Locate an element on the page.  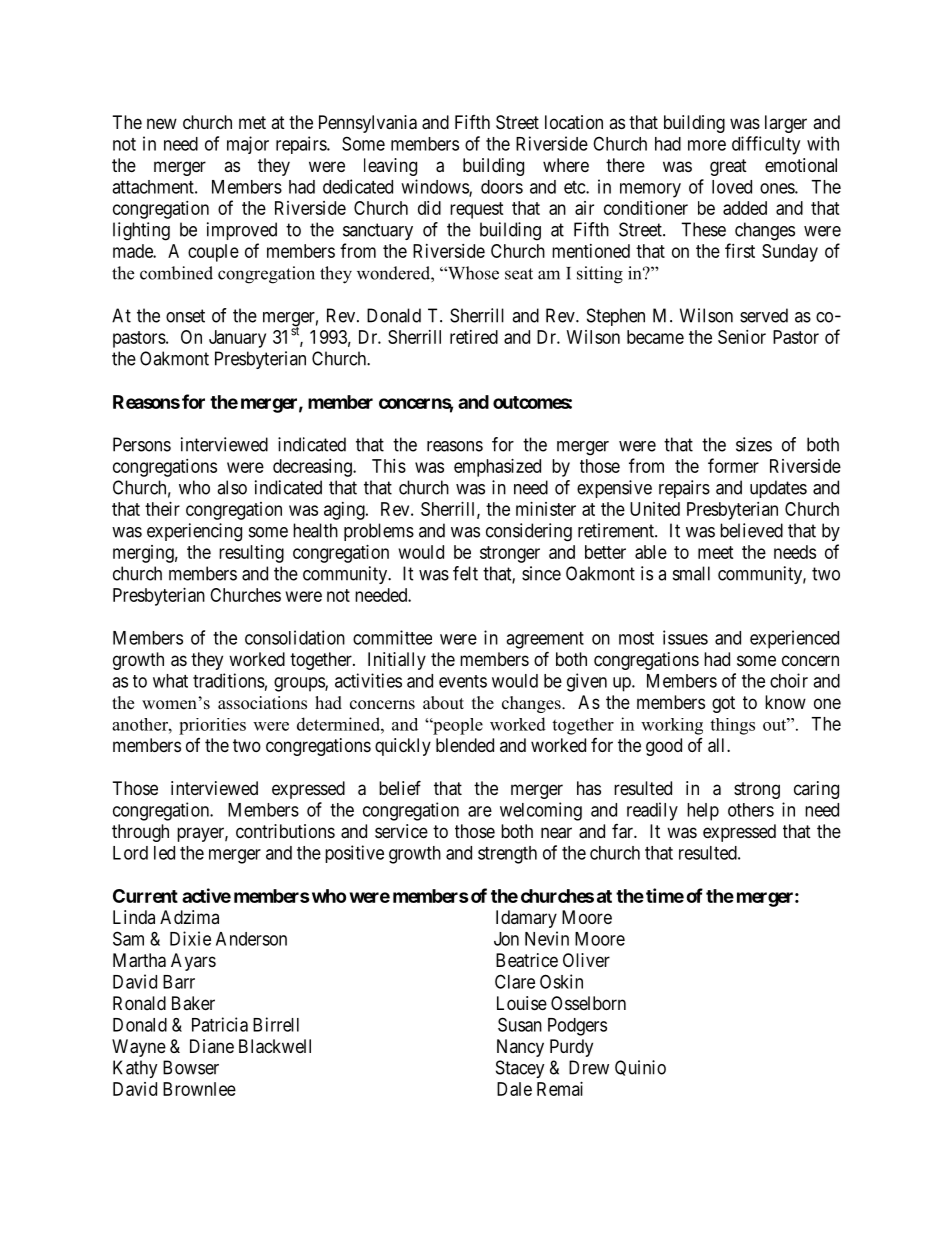
former is located at coordinates (733, 465).
